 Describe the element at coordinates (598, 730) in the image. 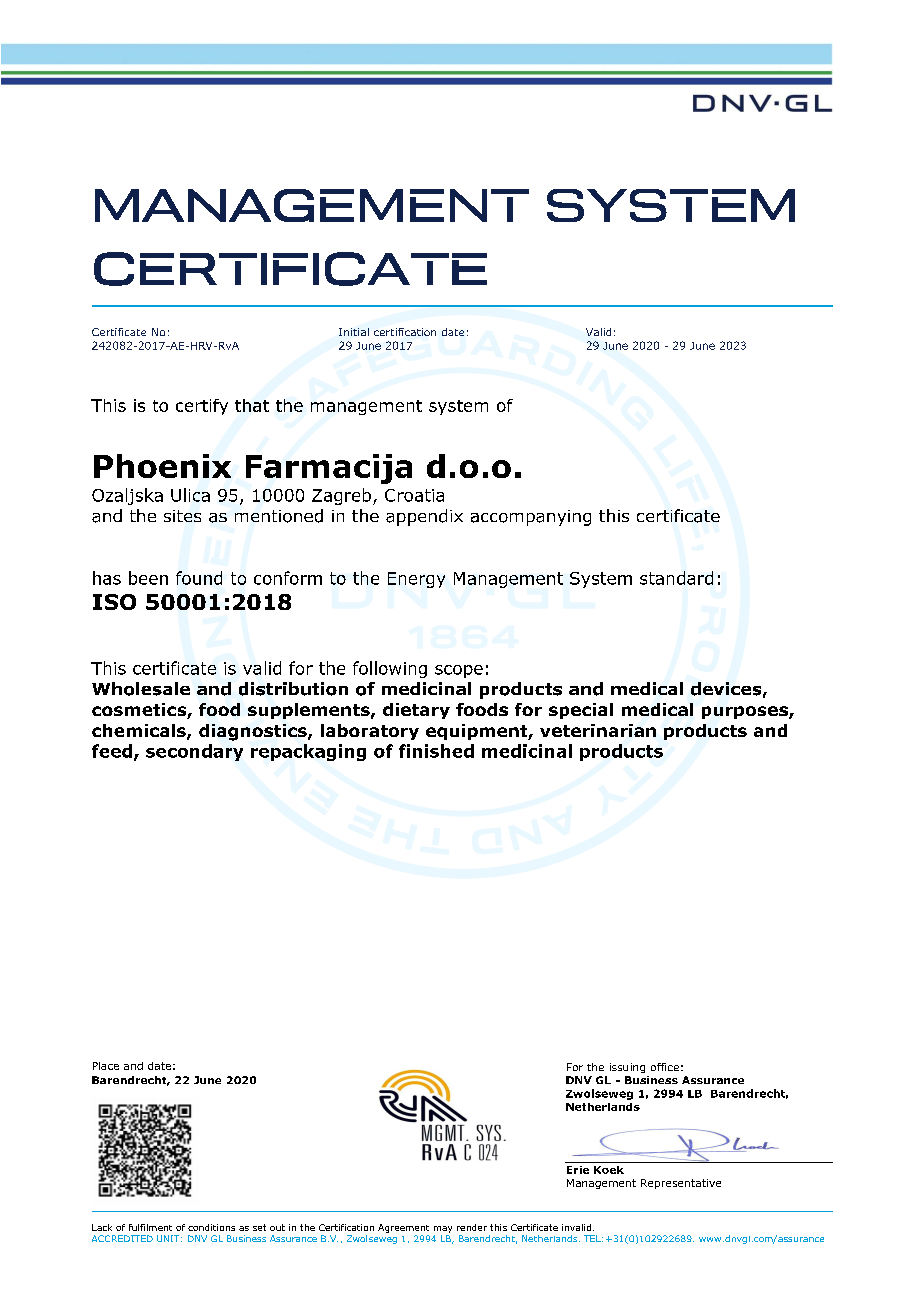

I see `veterinarian` at that location.
